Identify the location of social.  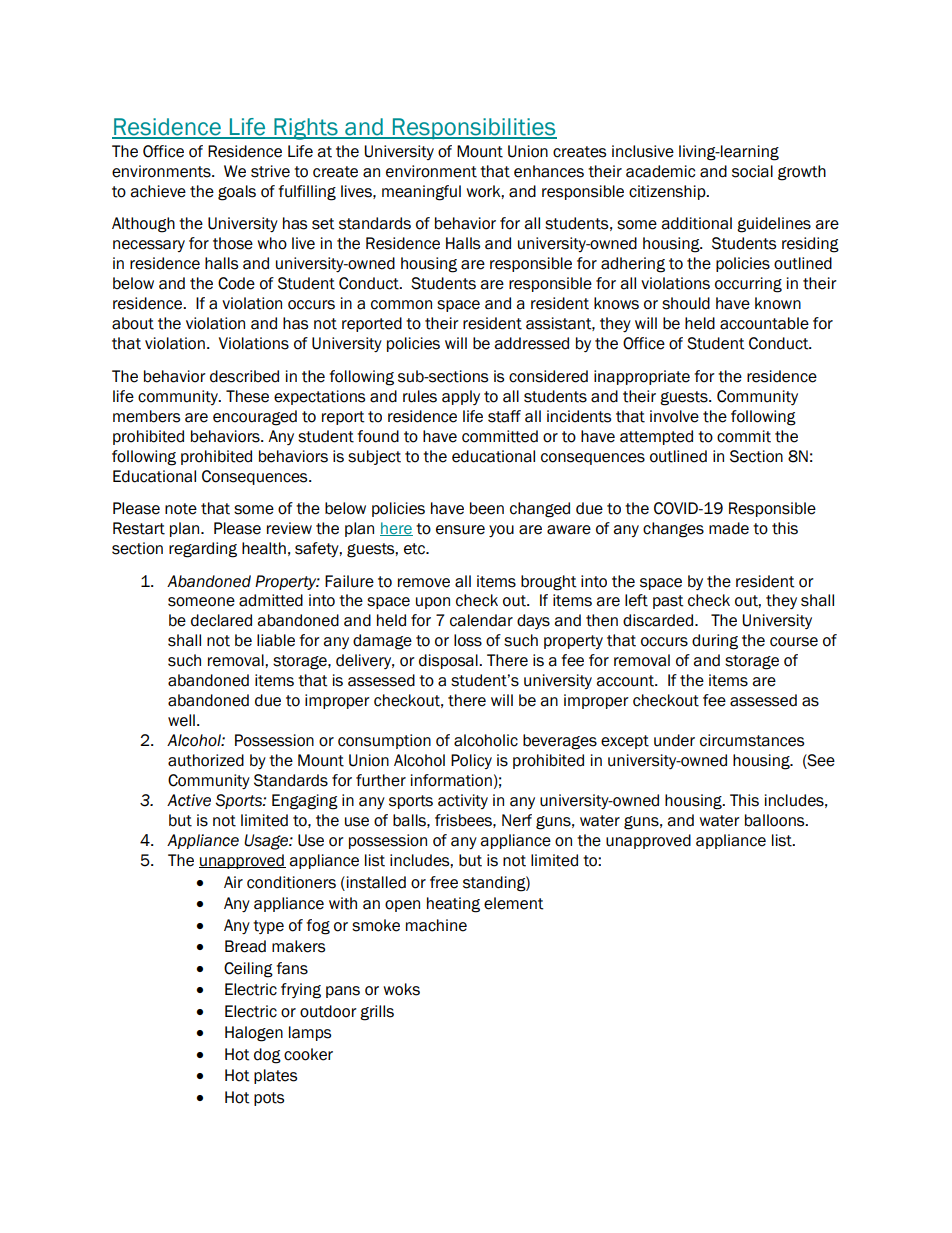
(752, 171).
